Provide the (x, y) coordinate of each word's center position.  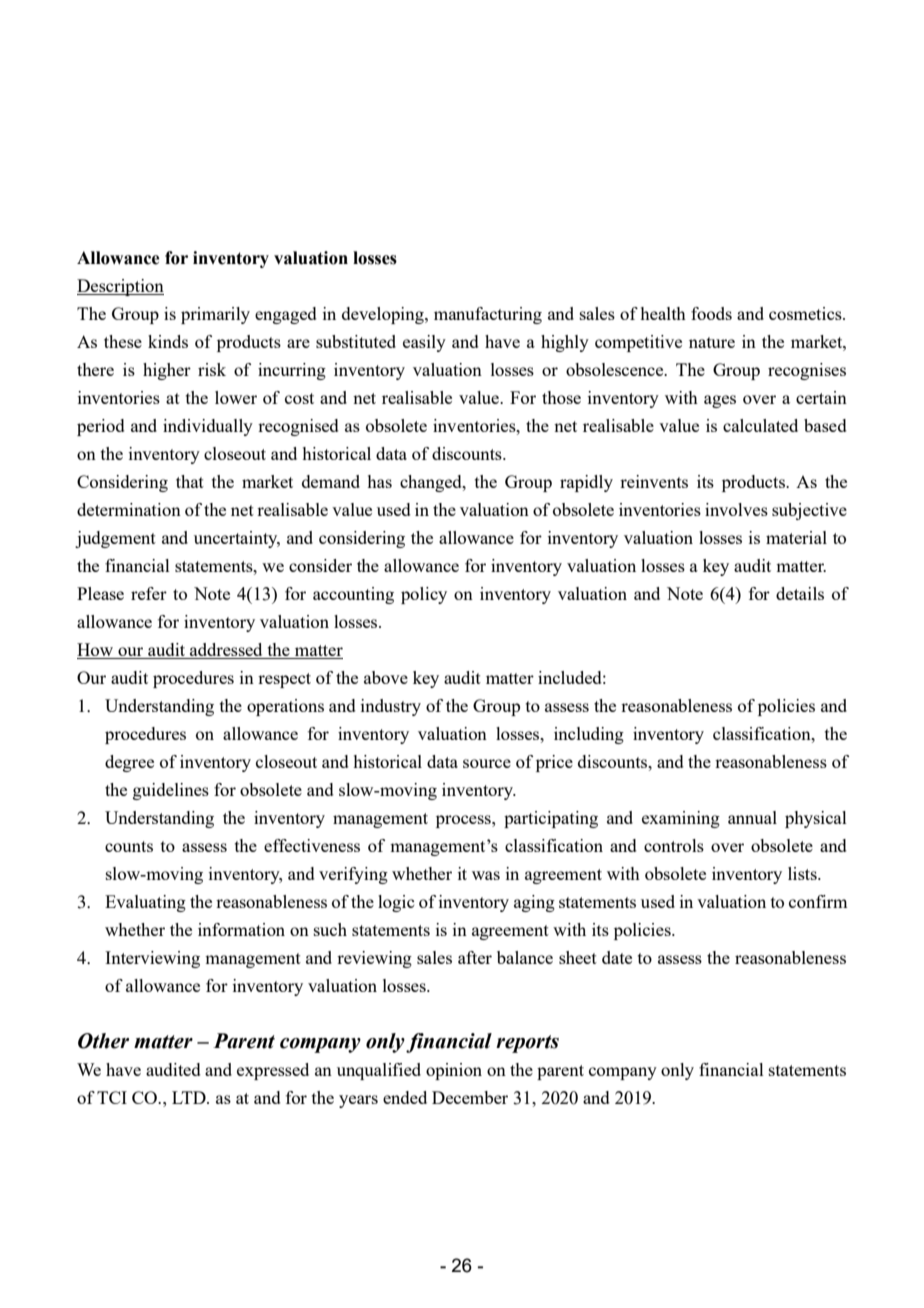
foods (711, 313)
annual (752, 817)
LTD (190, 1097)
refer (149, 593)
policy (424, 595)
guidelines (171, 791)
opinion (454, 1071)
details (800, 593)
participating (551, 819)
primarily (215, 315)
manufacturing (488, 315)
